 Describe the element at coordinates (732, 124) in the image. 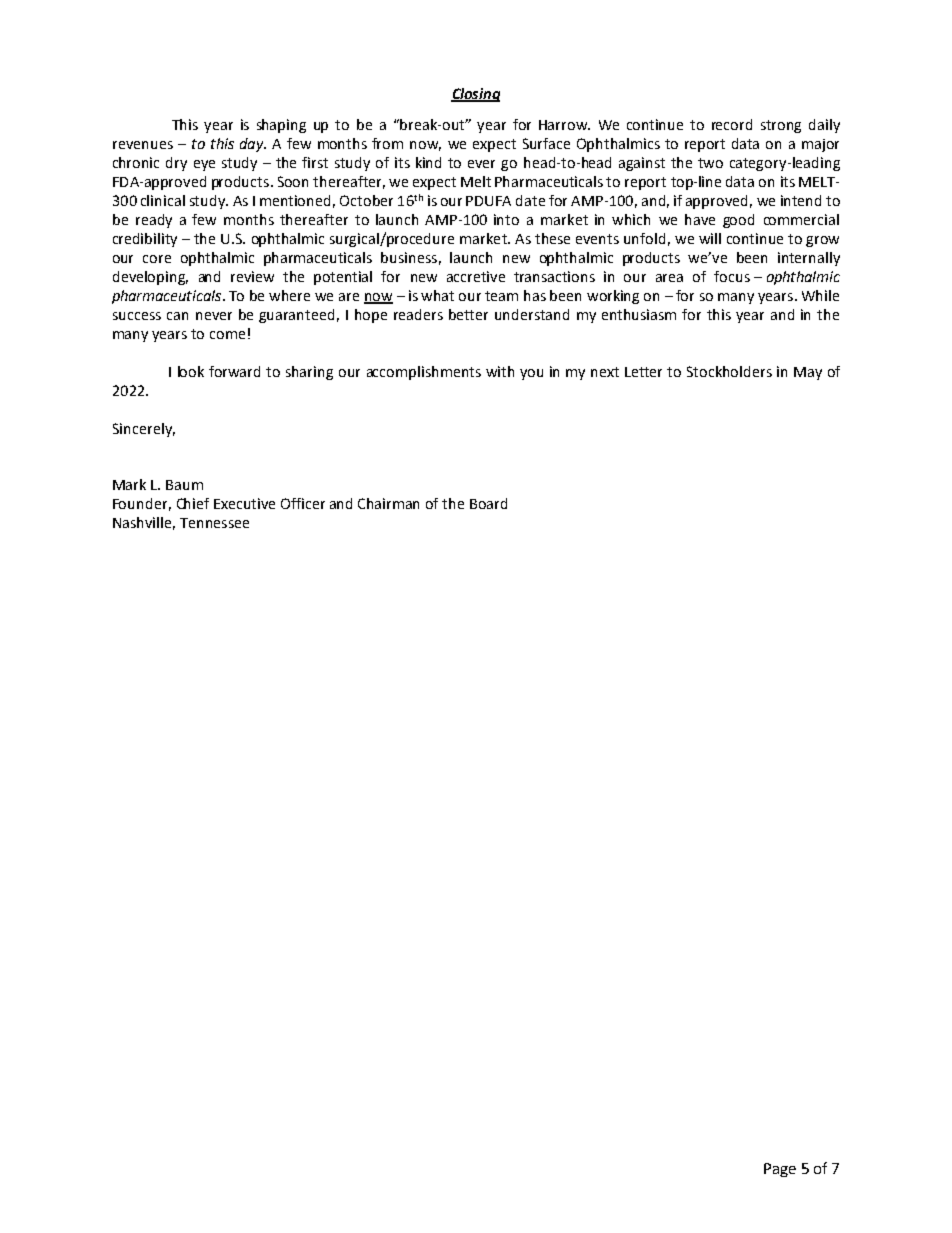

I see `record` at that location.
